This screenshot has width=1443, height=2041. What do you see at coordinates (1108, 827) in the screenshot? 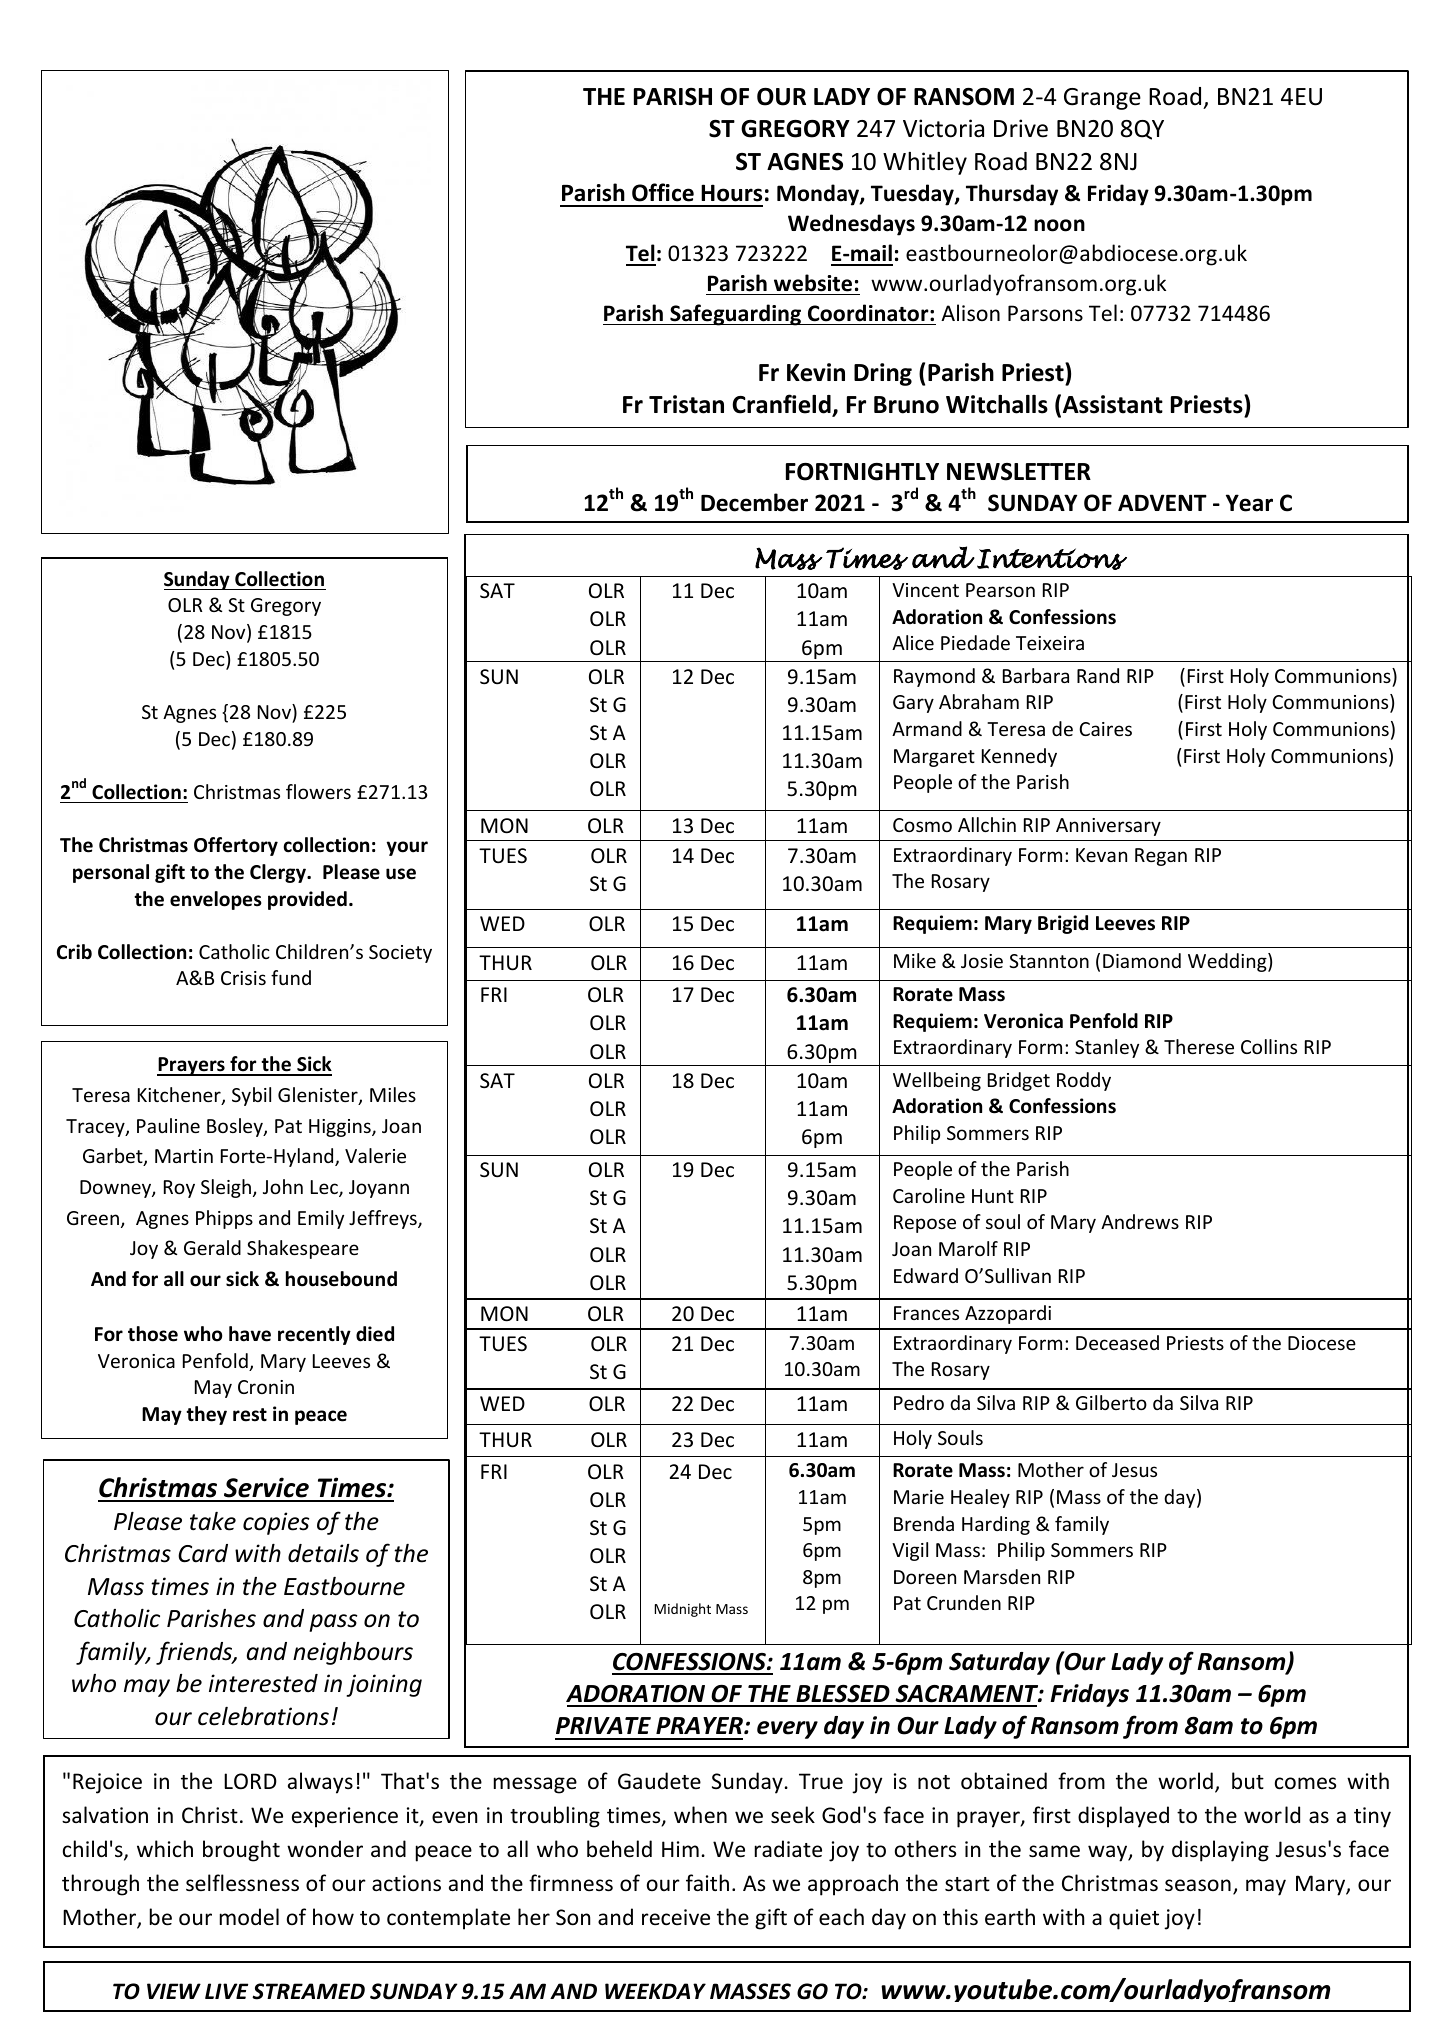
I see `Anniversary` at bounding box center [1108, 827].
